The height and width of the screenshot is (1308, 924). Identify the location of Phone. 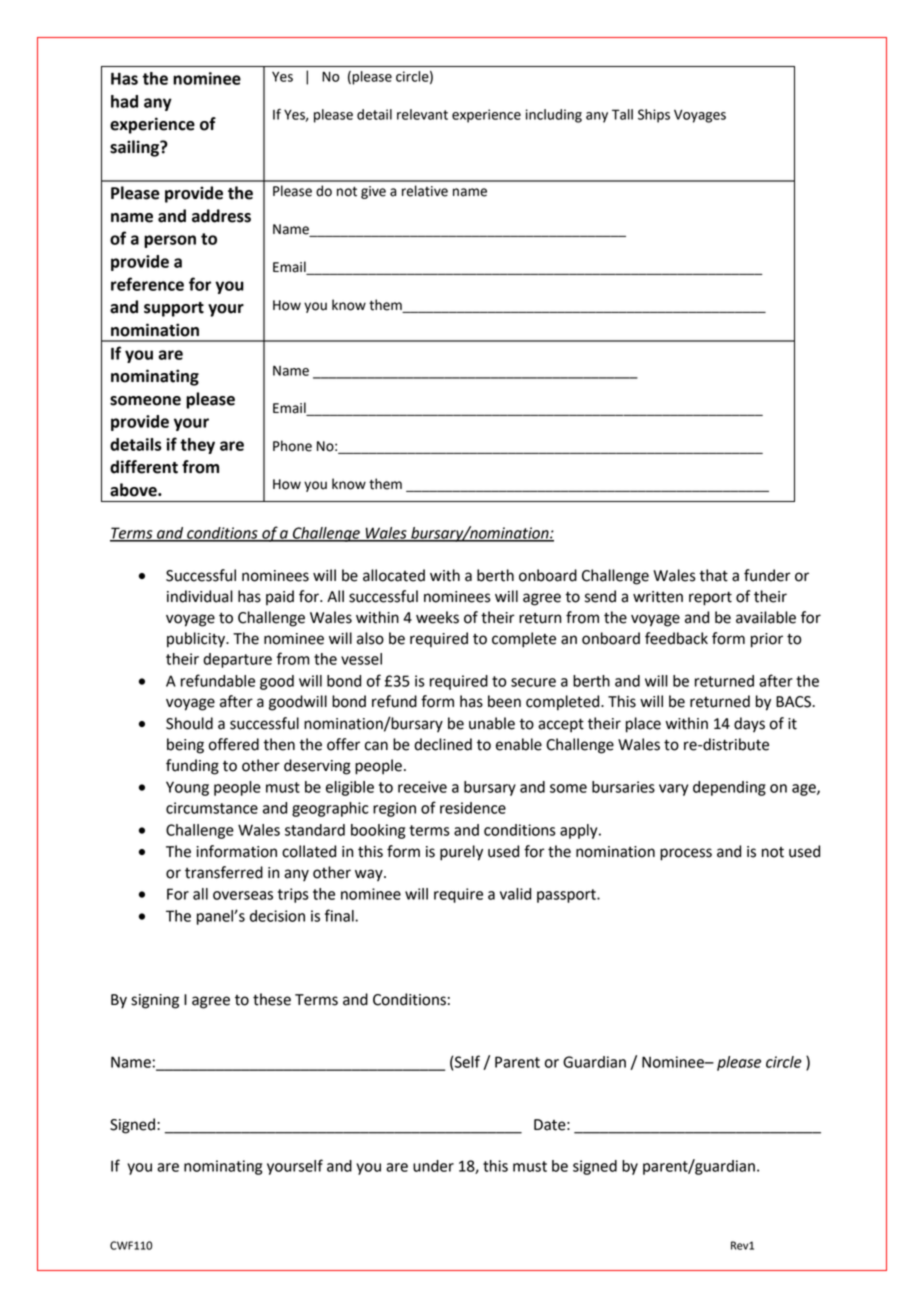
(292, 446).
